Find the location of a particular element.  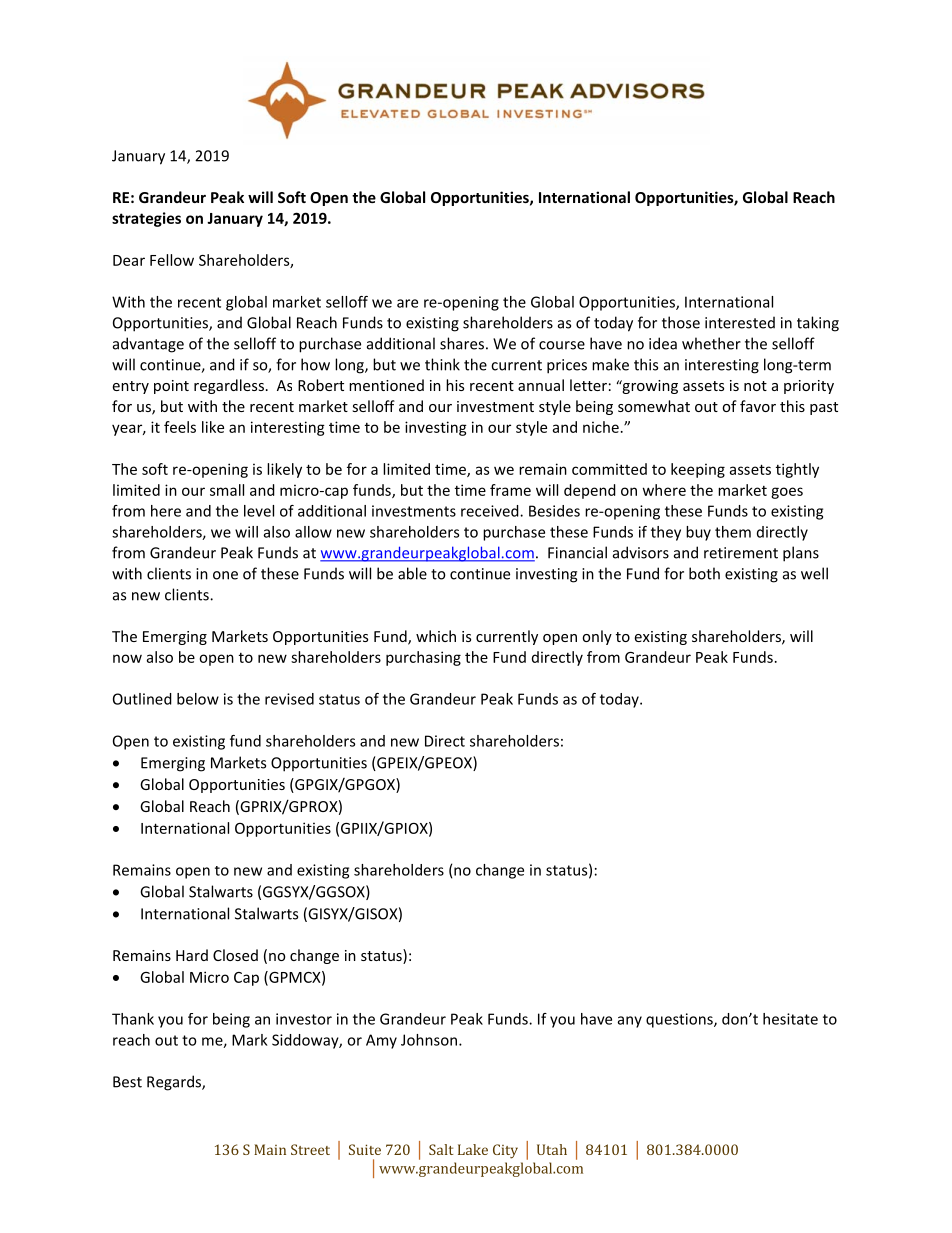

below is located at coordinates (198, 699).
